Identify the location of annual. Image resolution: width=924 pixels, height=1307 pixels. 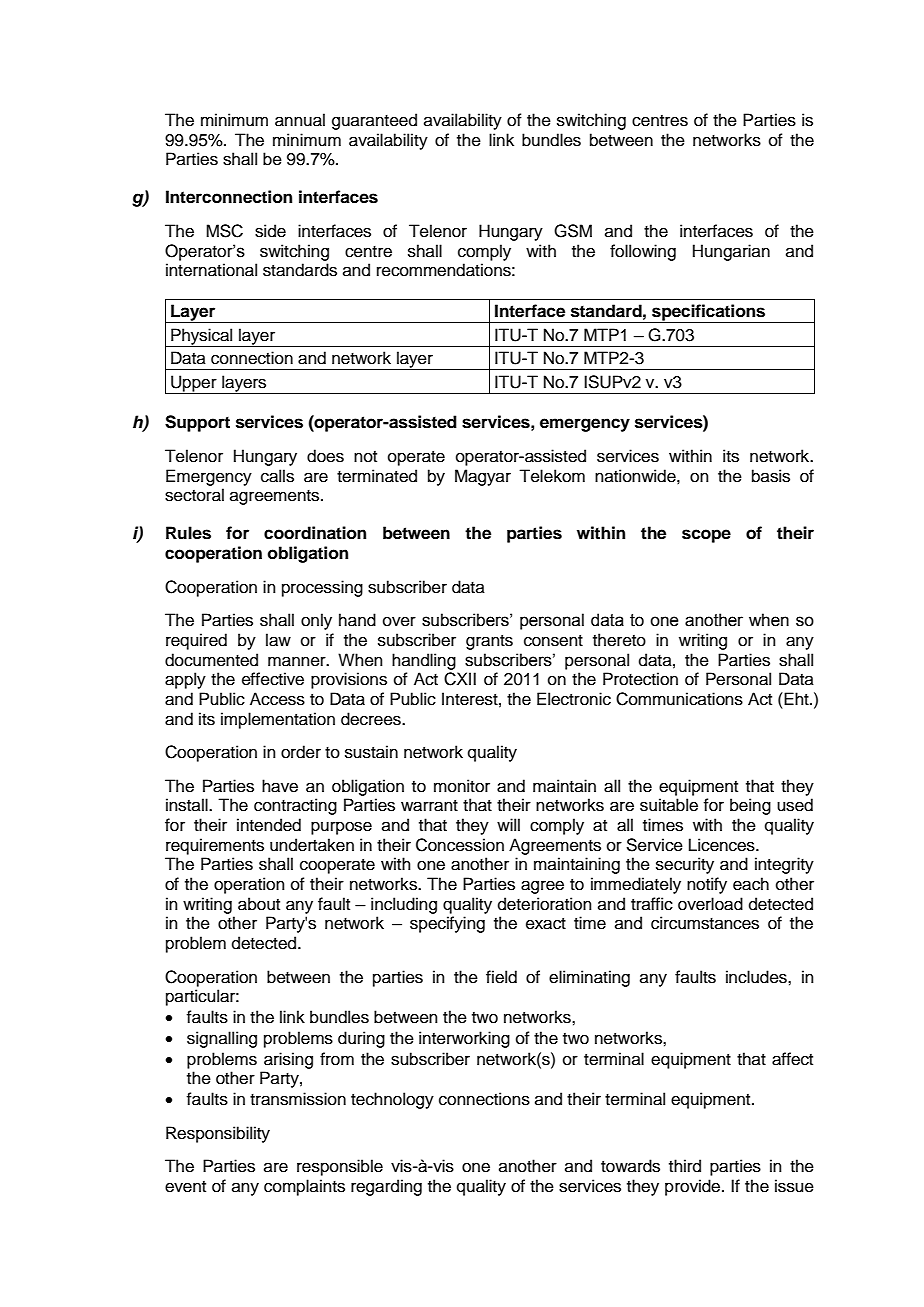
(300, 120).
